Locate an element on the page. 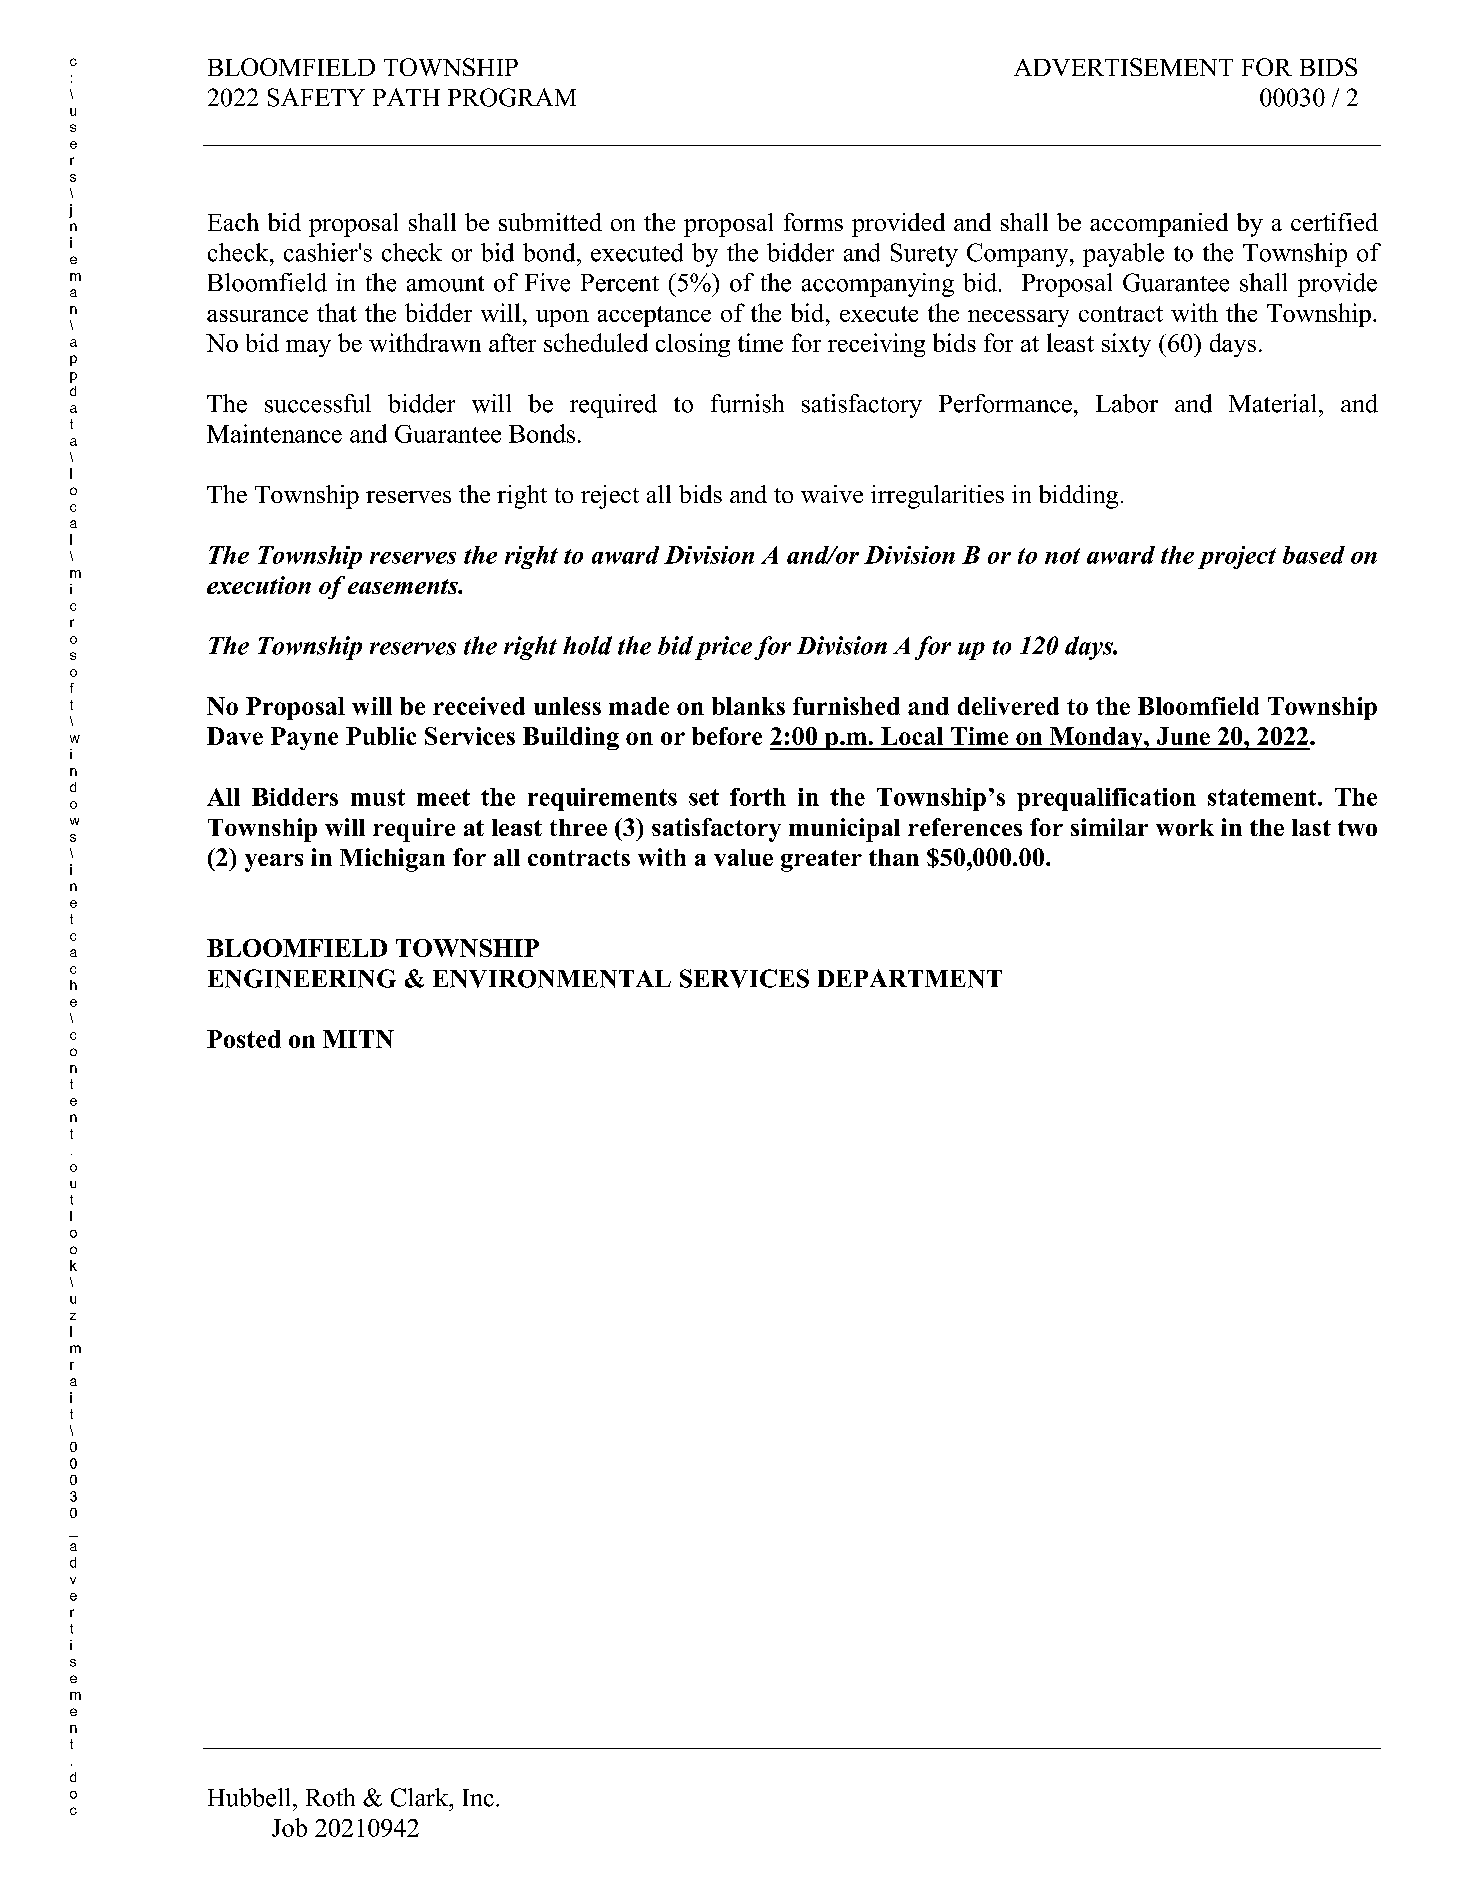 This page has width=1464, height=1894. execution is located at coordinates (259, 585).
